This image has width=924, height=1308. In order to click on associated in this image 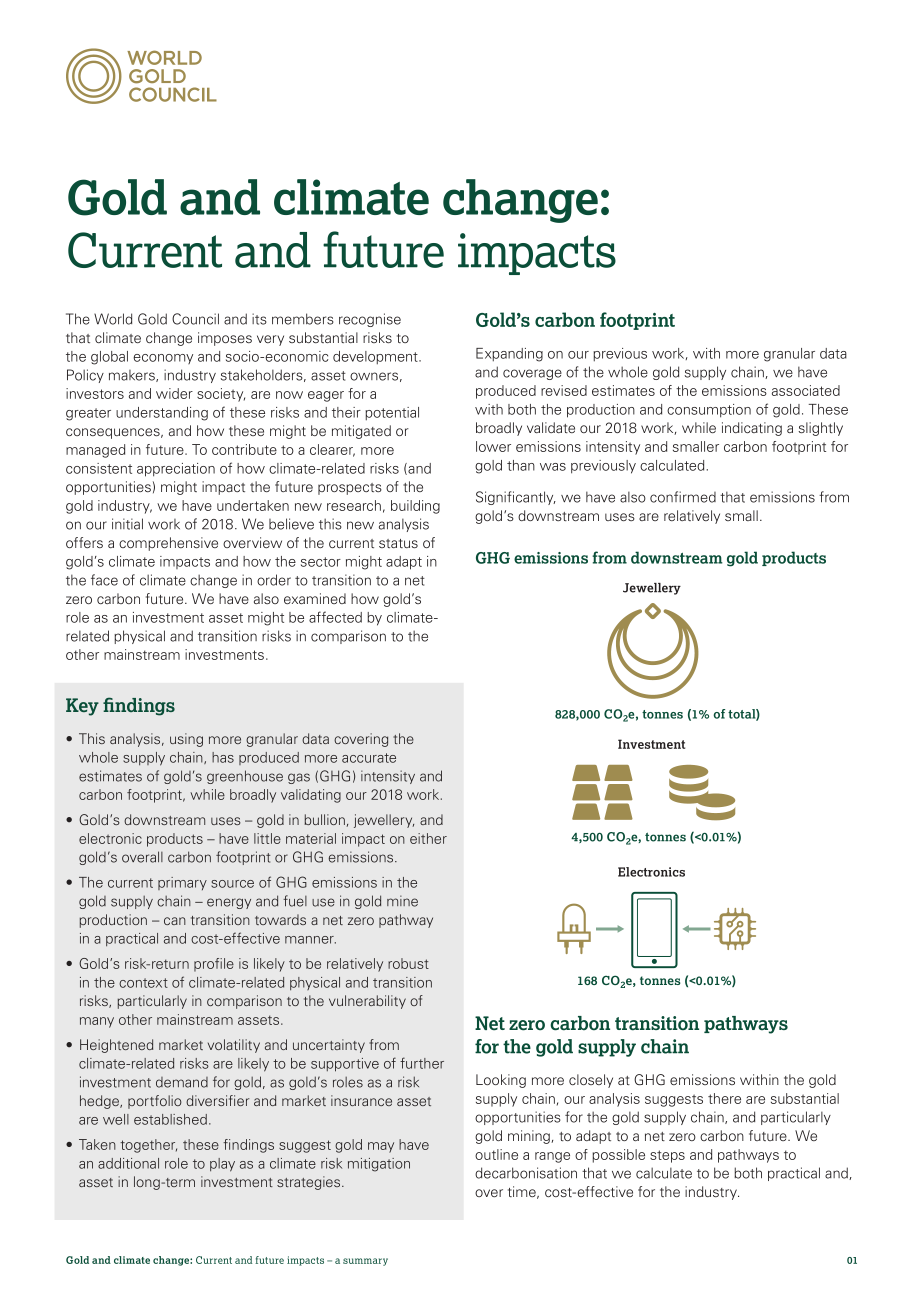, I will do `click(806, 390)`.
